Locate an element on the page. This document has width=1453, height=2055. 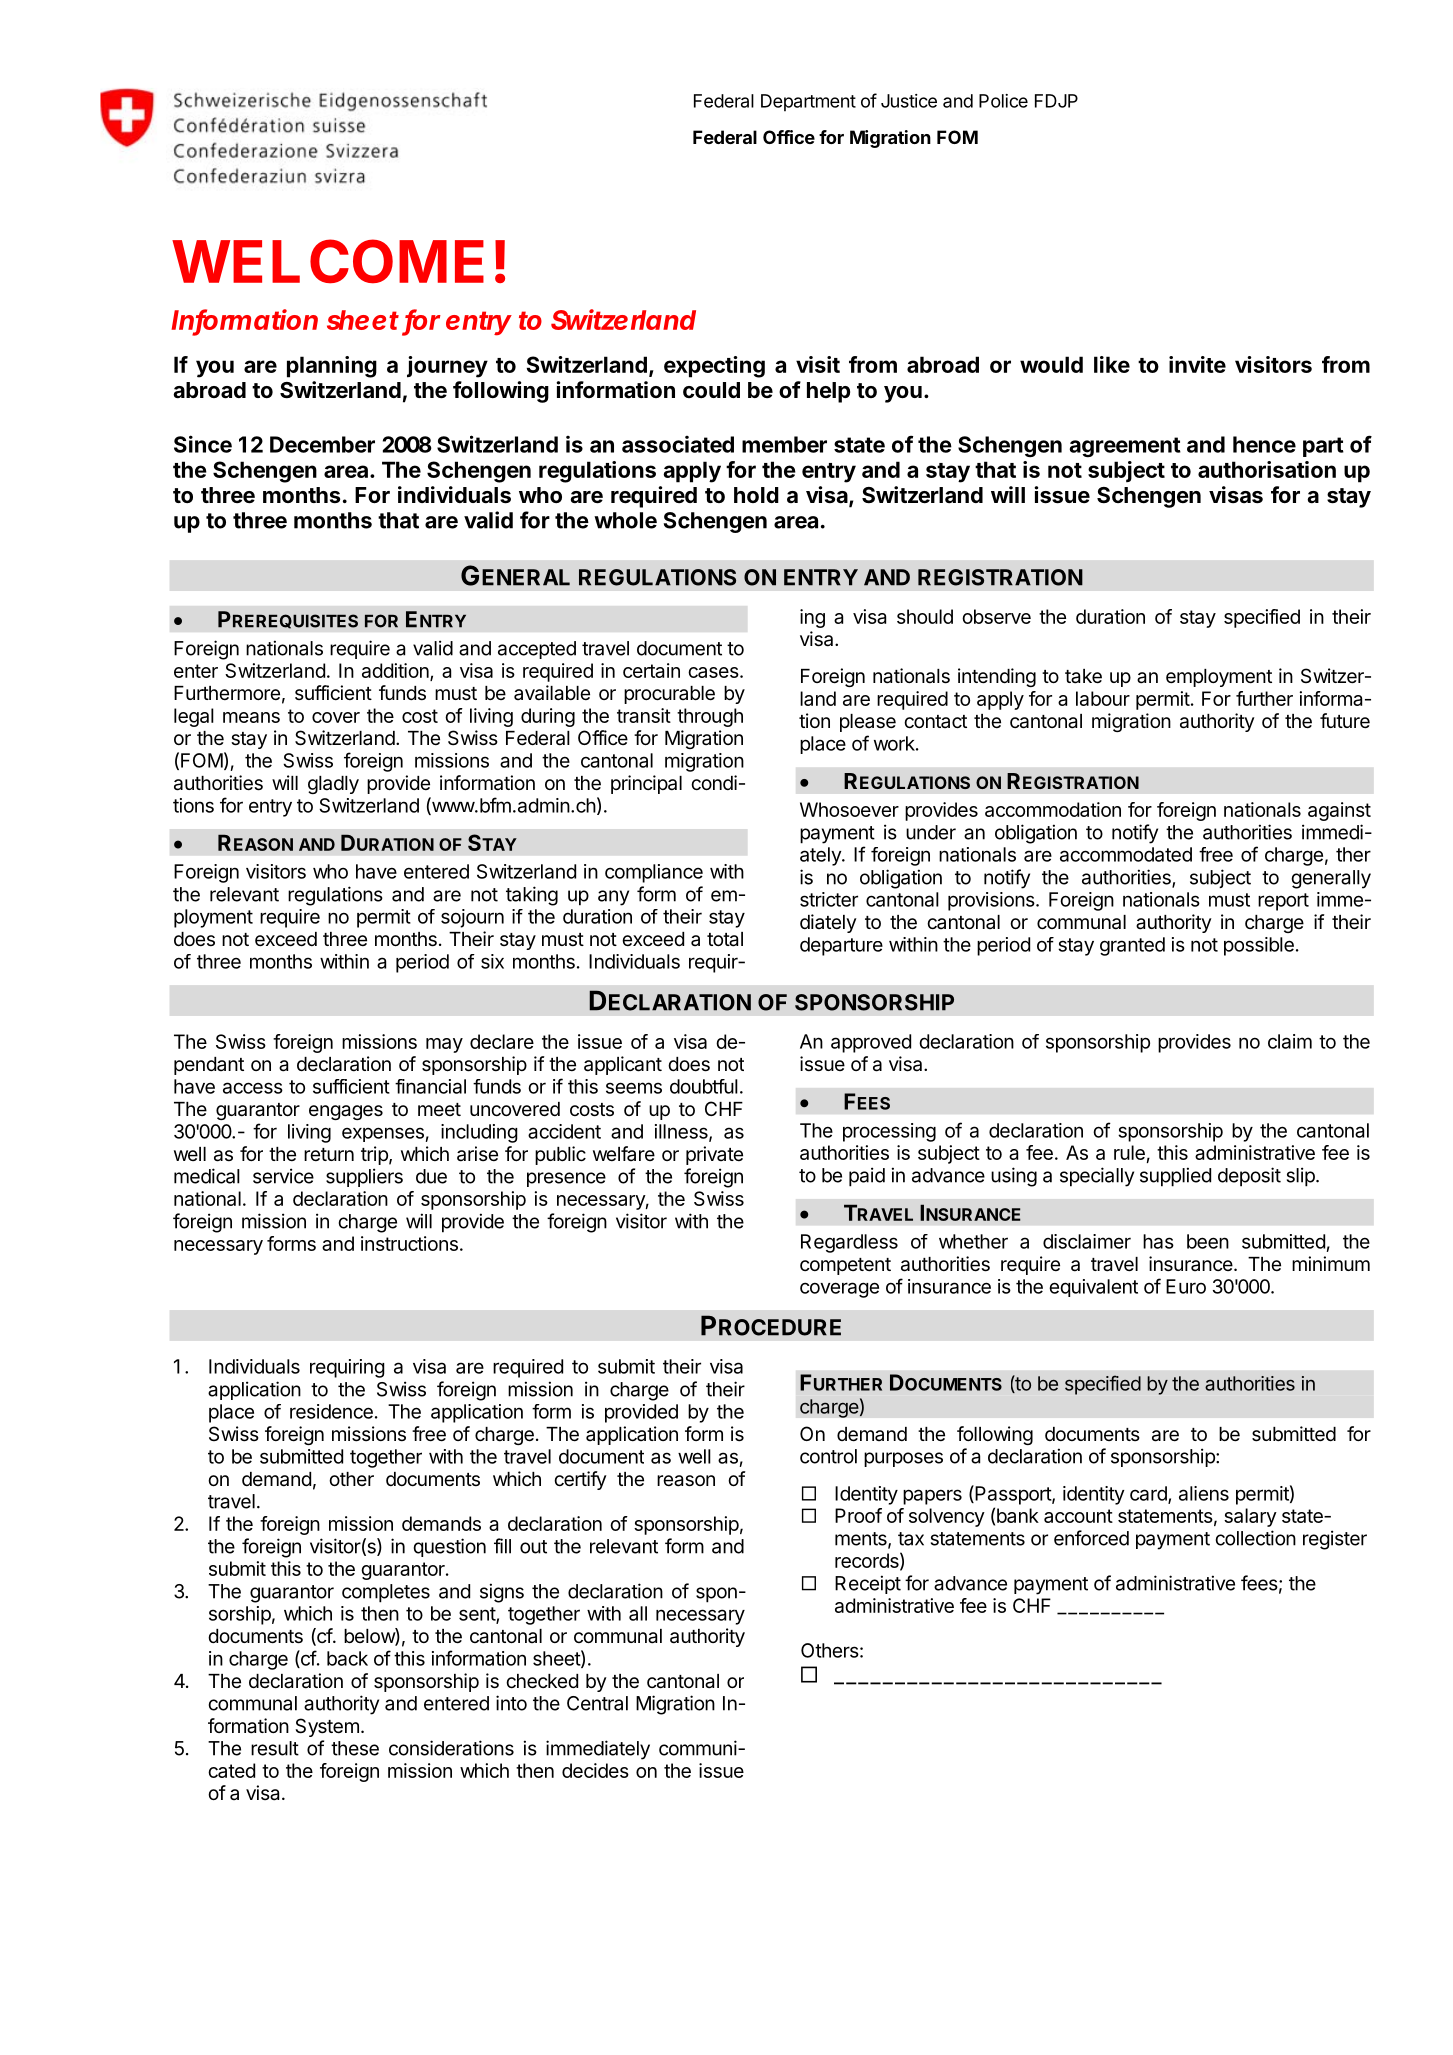
Euro is located at coordinates (1186, 1286).
